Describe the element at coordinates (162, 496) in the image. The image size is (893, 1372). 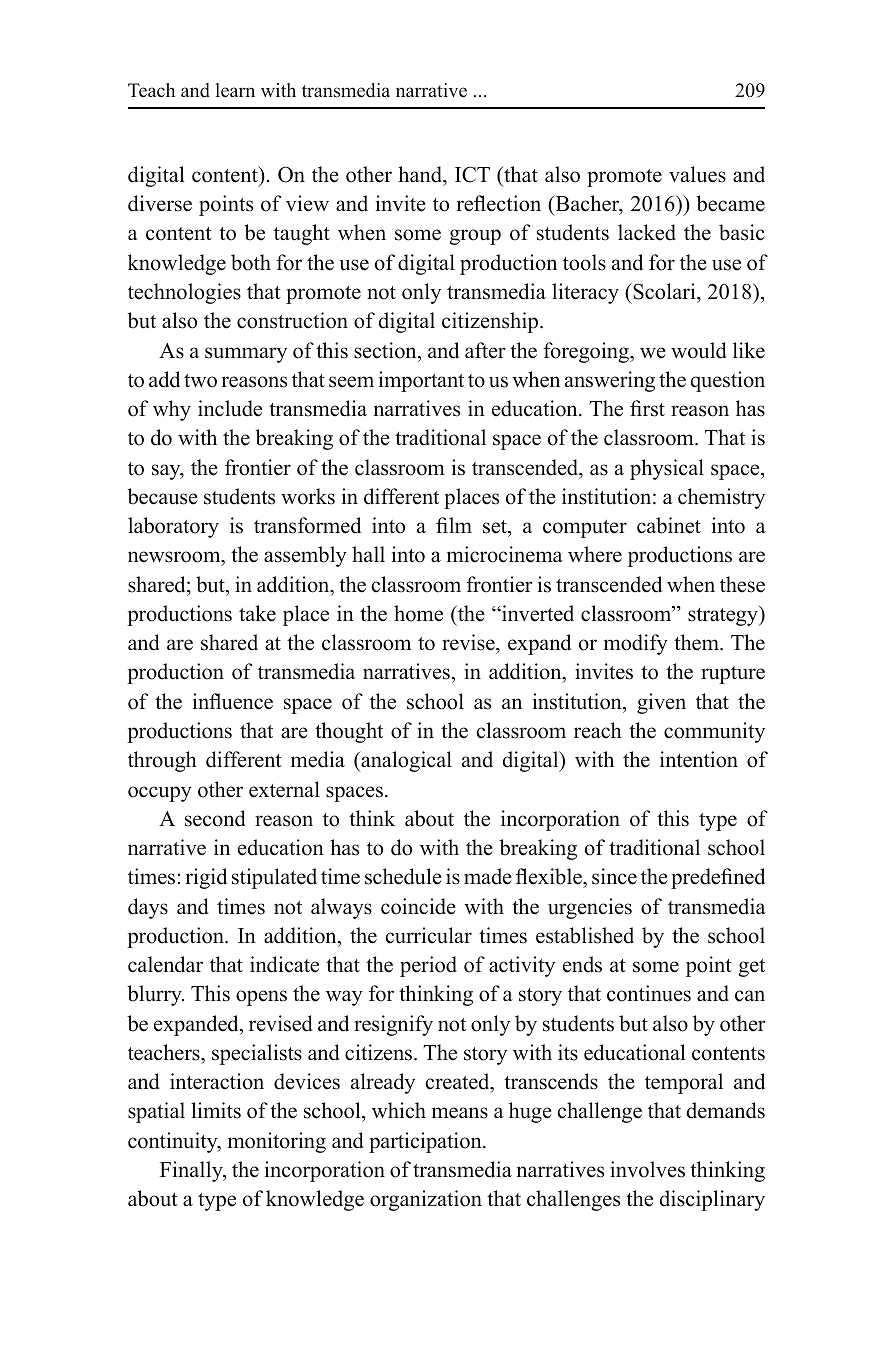
I see `because` at that location.
